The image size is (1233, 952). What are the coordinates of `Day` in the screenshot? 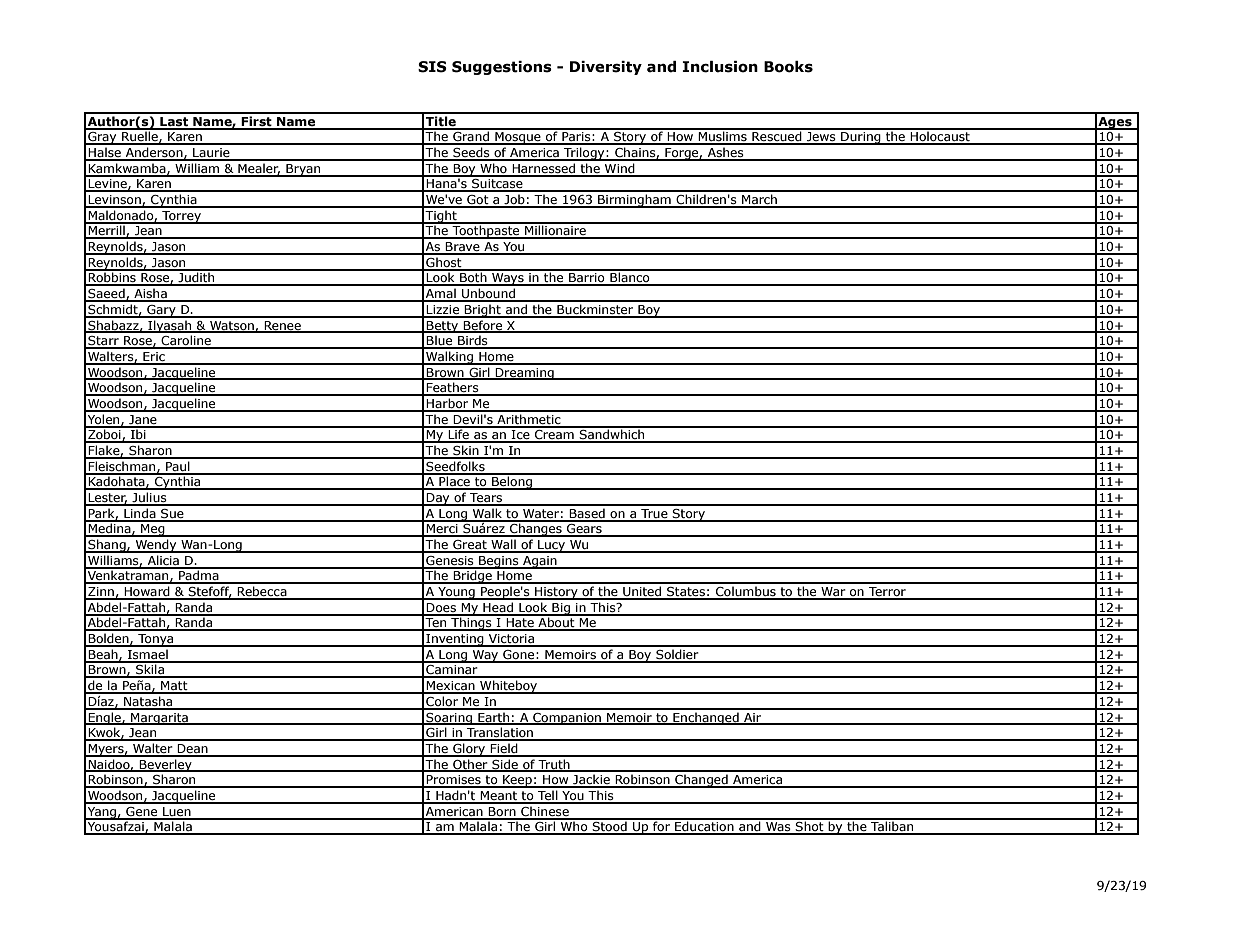 It's located at (438, 499).
